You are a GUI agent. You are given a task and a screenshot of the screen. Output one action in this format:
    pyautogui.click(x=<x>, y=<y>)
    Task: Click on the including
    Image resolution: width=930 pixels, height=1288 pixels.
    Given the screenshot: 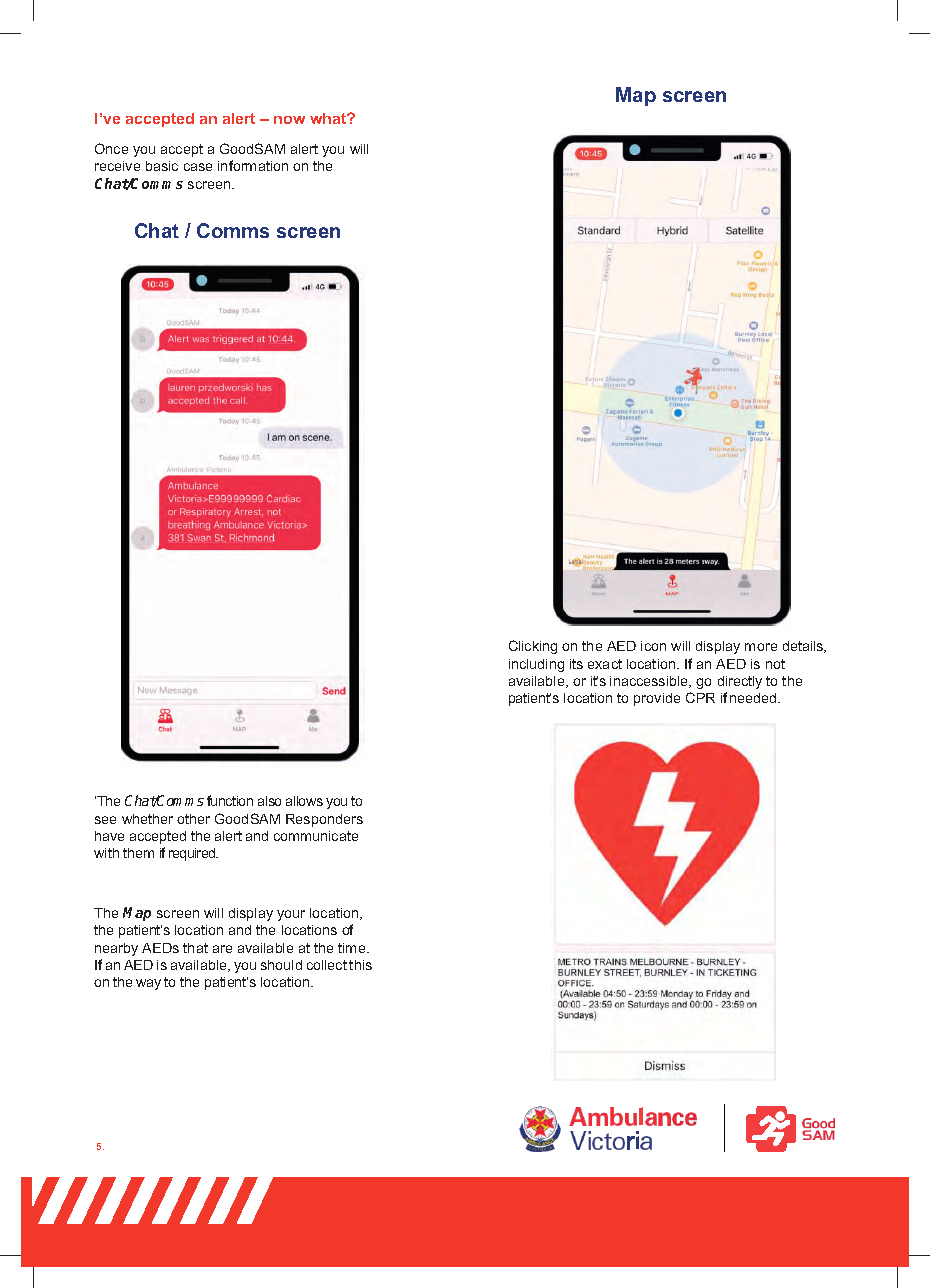 What is the action you would take?
    pyautogui.click(x=536, y=665)
